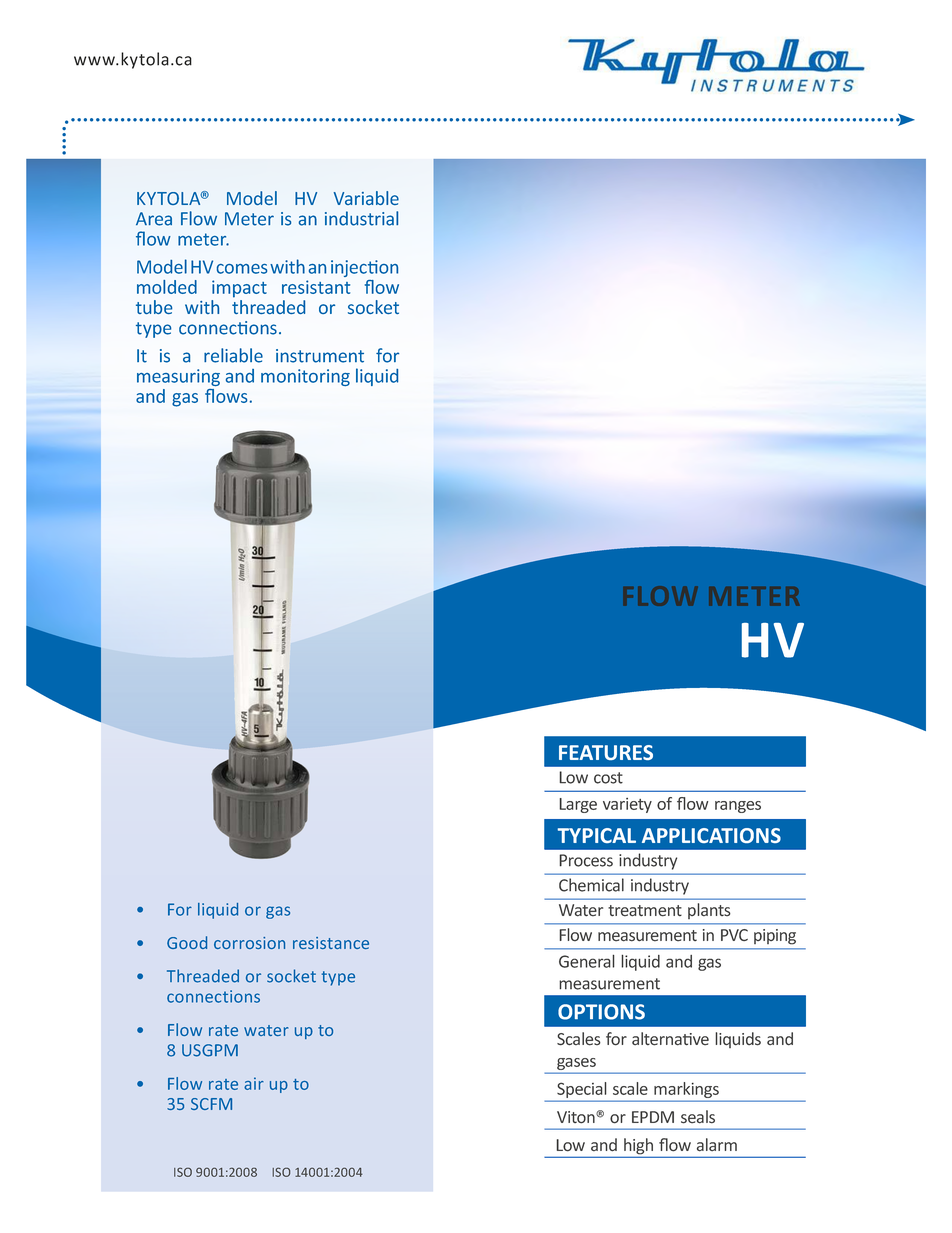 The width and height of the page is (952, 1233). What do you see at coordinates (606, 752) in the page?
I see `FEATURES` at bounding box center [606, 752].
